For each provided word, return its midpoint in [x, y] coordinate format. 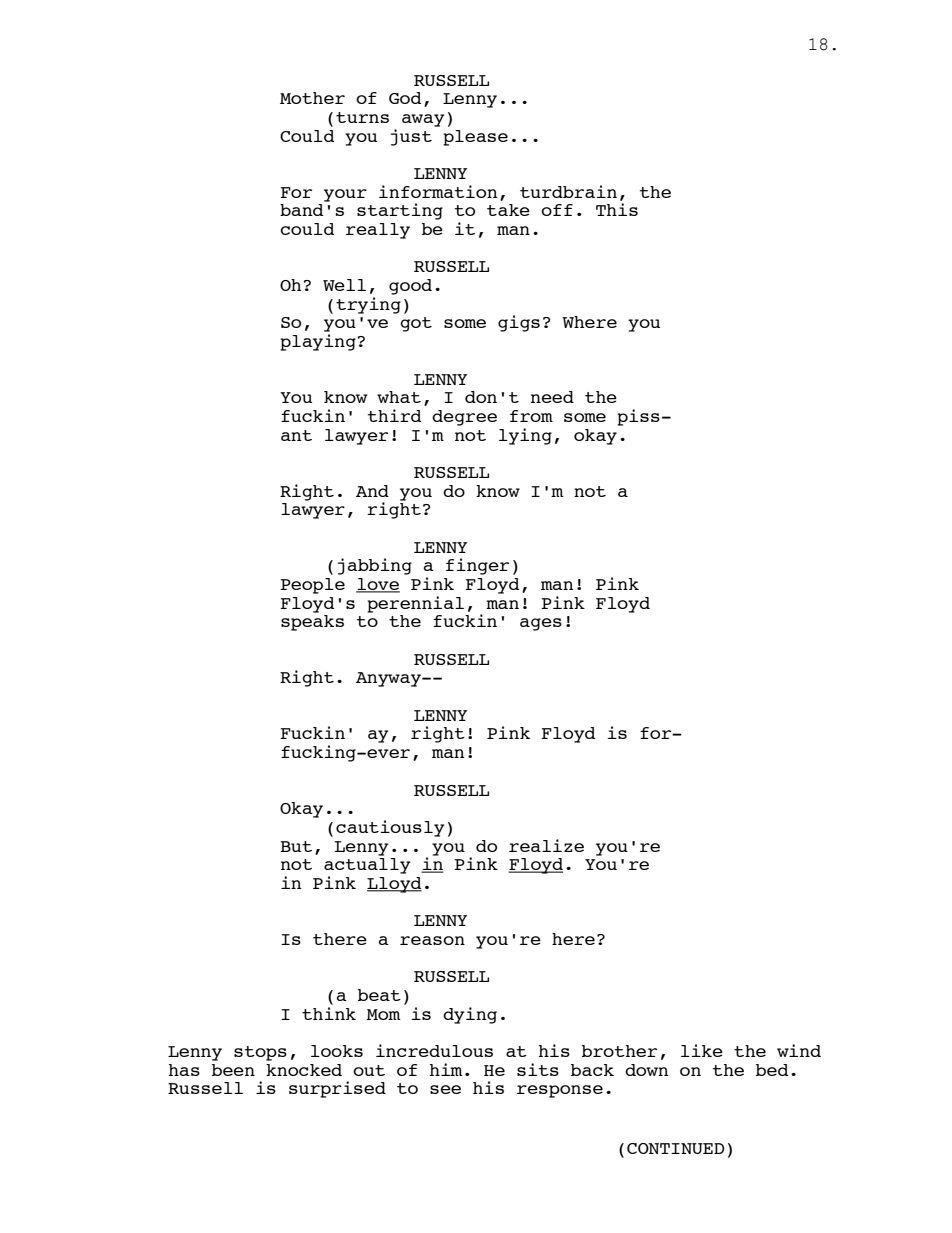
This [617, 209]
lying [525, 436]
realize [546, 845]
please [475, 138]
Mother [312, 98]
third [394, 415]
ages [541, 624]
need [552, 397]
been [233, 1070]
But [296, 846]
